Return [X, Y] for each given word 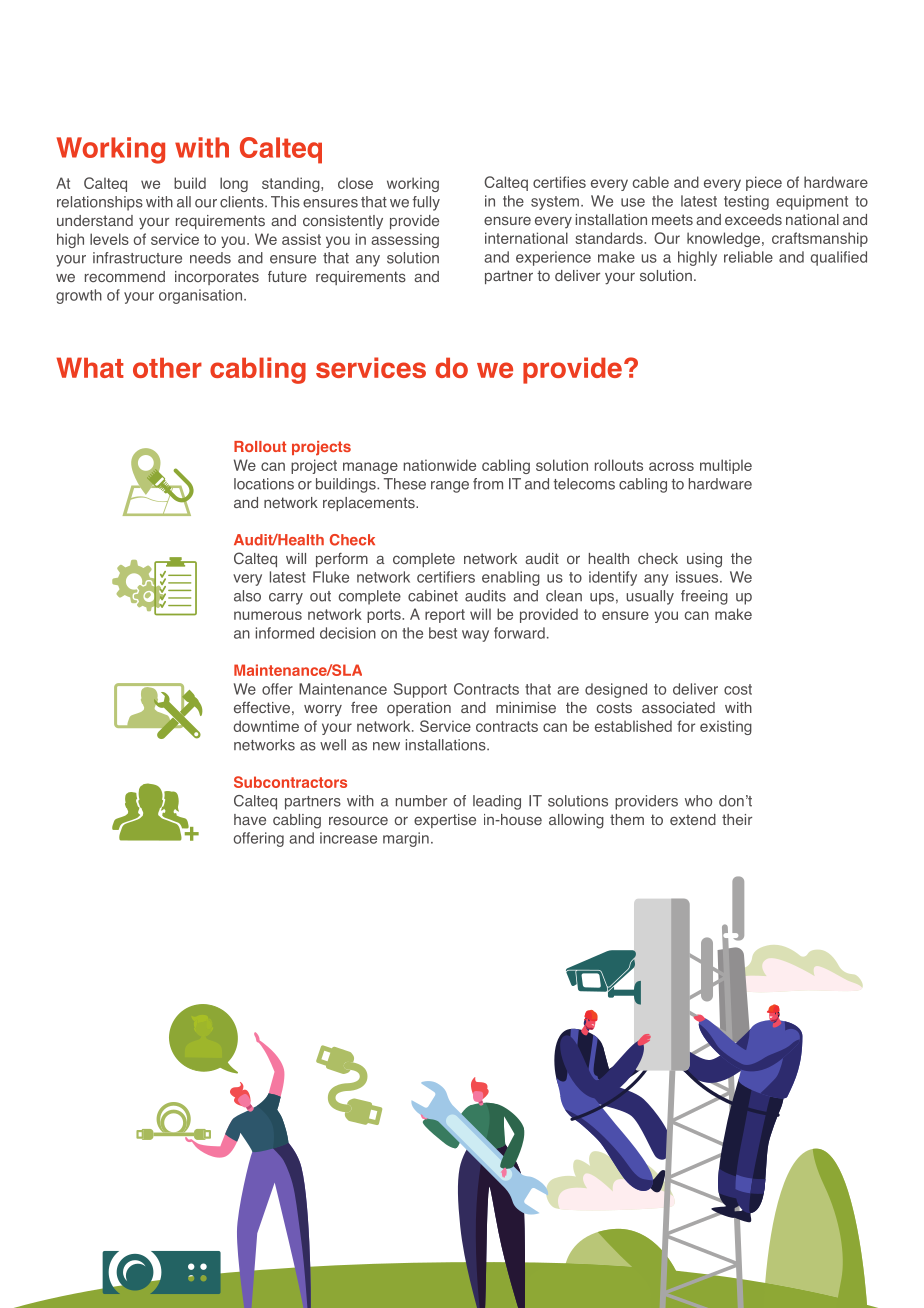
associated [678, 708]
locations [264, 484]
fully [426, 203]
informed [285, 633]
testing [746, 202]
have [250, 819]
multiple [726, 466]
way [475, 636]
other [167, 368]
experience [553, 258]
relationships [100, 203]
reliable [748, 257]
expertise [445, 821]
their [737, 819]
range [450, 487]
